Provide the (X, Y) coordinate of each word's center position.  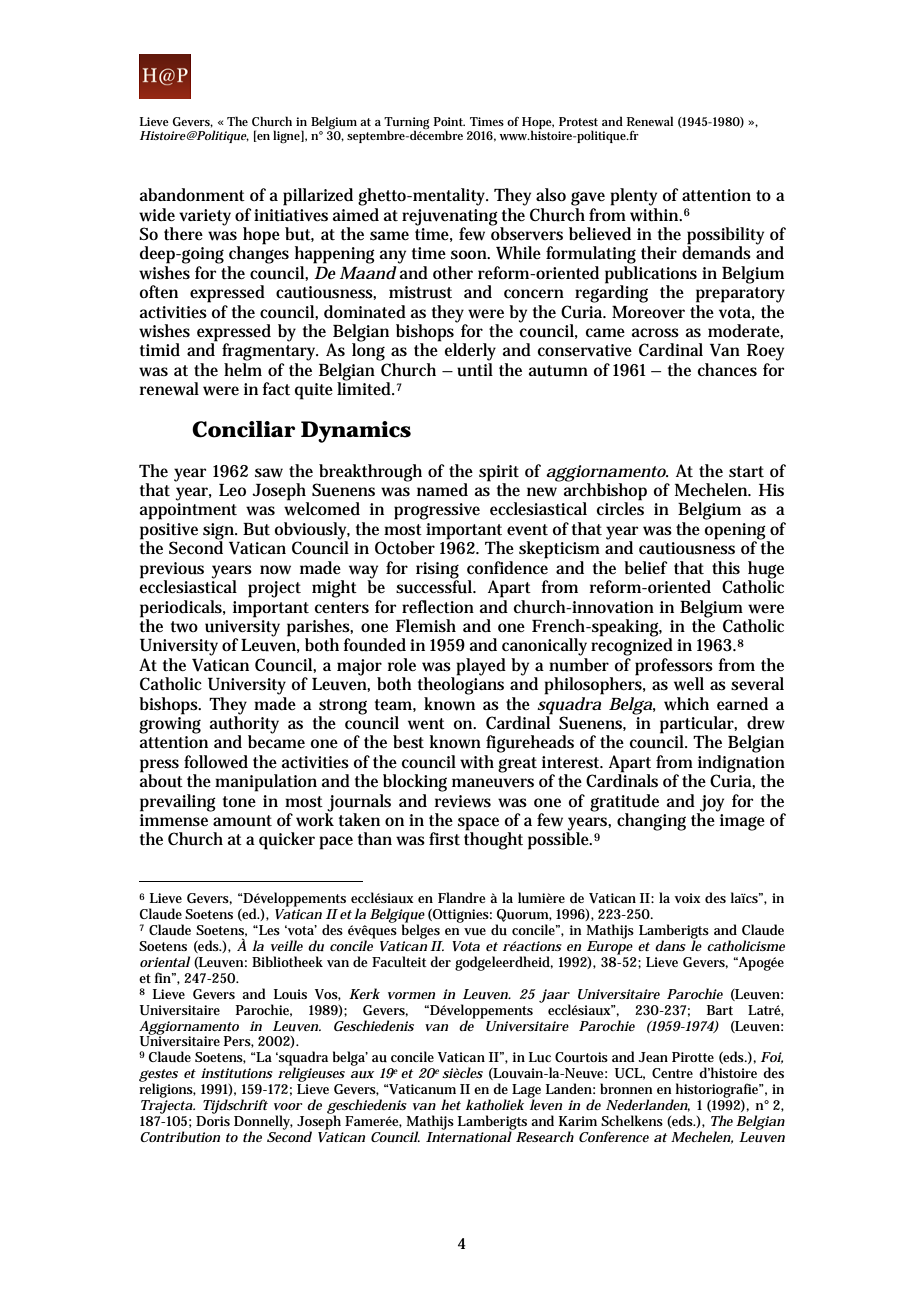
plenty (633, 197)
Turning (406, 124)
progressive (437, 511)
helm (243, 369)
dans (670, 945)
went (426, 724)
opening (737, 532)
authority (244, 725)
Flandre (462, 897)
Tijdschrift (235, 1106)
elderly (470, 352)
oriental (165, 961)
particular (698, 726)
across (655, 333)
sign (220, 532)
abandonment (192, 195)
